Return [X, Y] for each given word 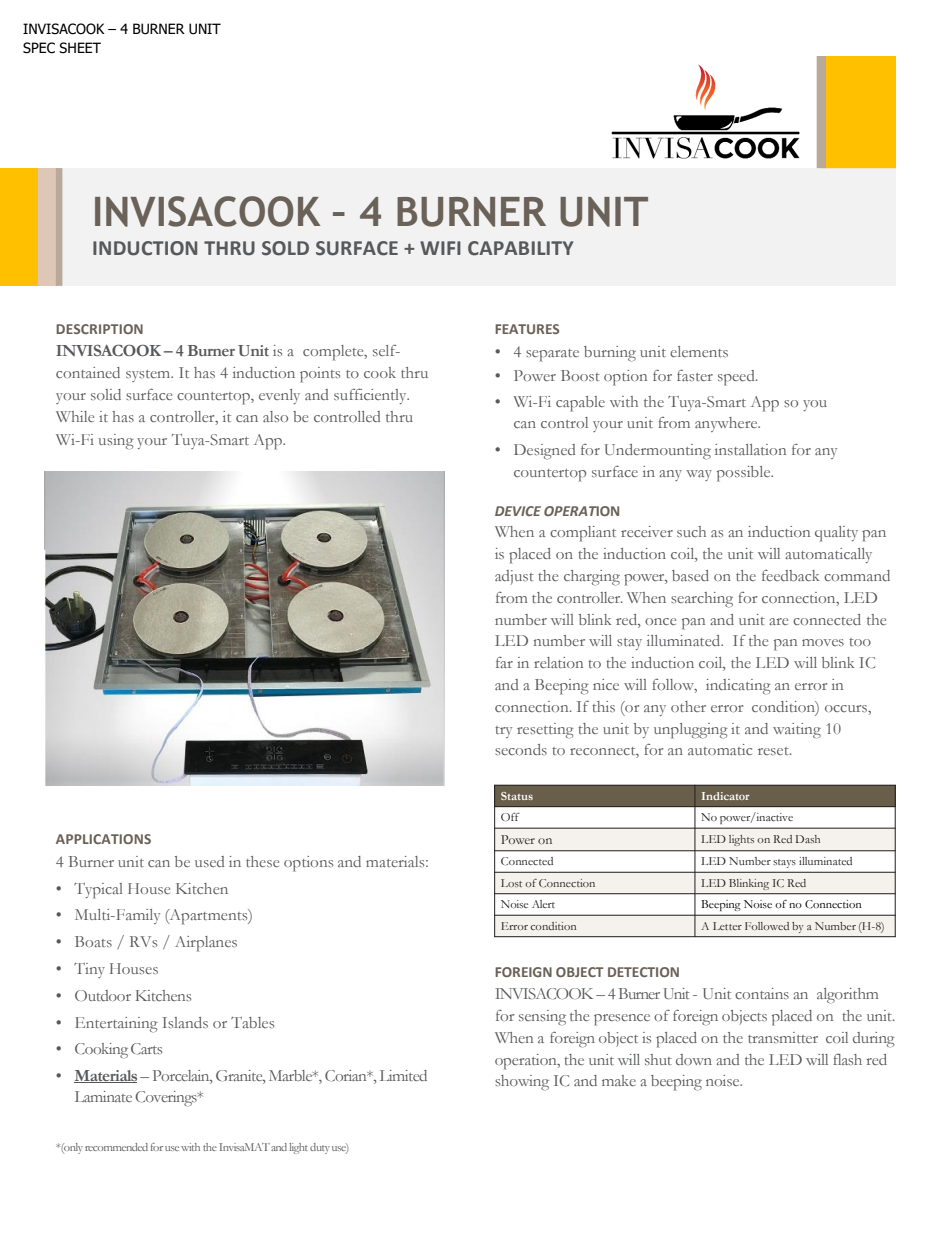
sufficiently [371, 396]
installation [750, 449]
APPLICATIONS [103, 839]
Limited [403, 1075]
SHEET [80, 48]
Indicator [726, 796]
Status [517, 796]
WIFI [440, 248]
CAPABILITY [520, 248]
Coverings [167, 1099]
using [116, 441]
